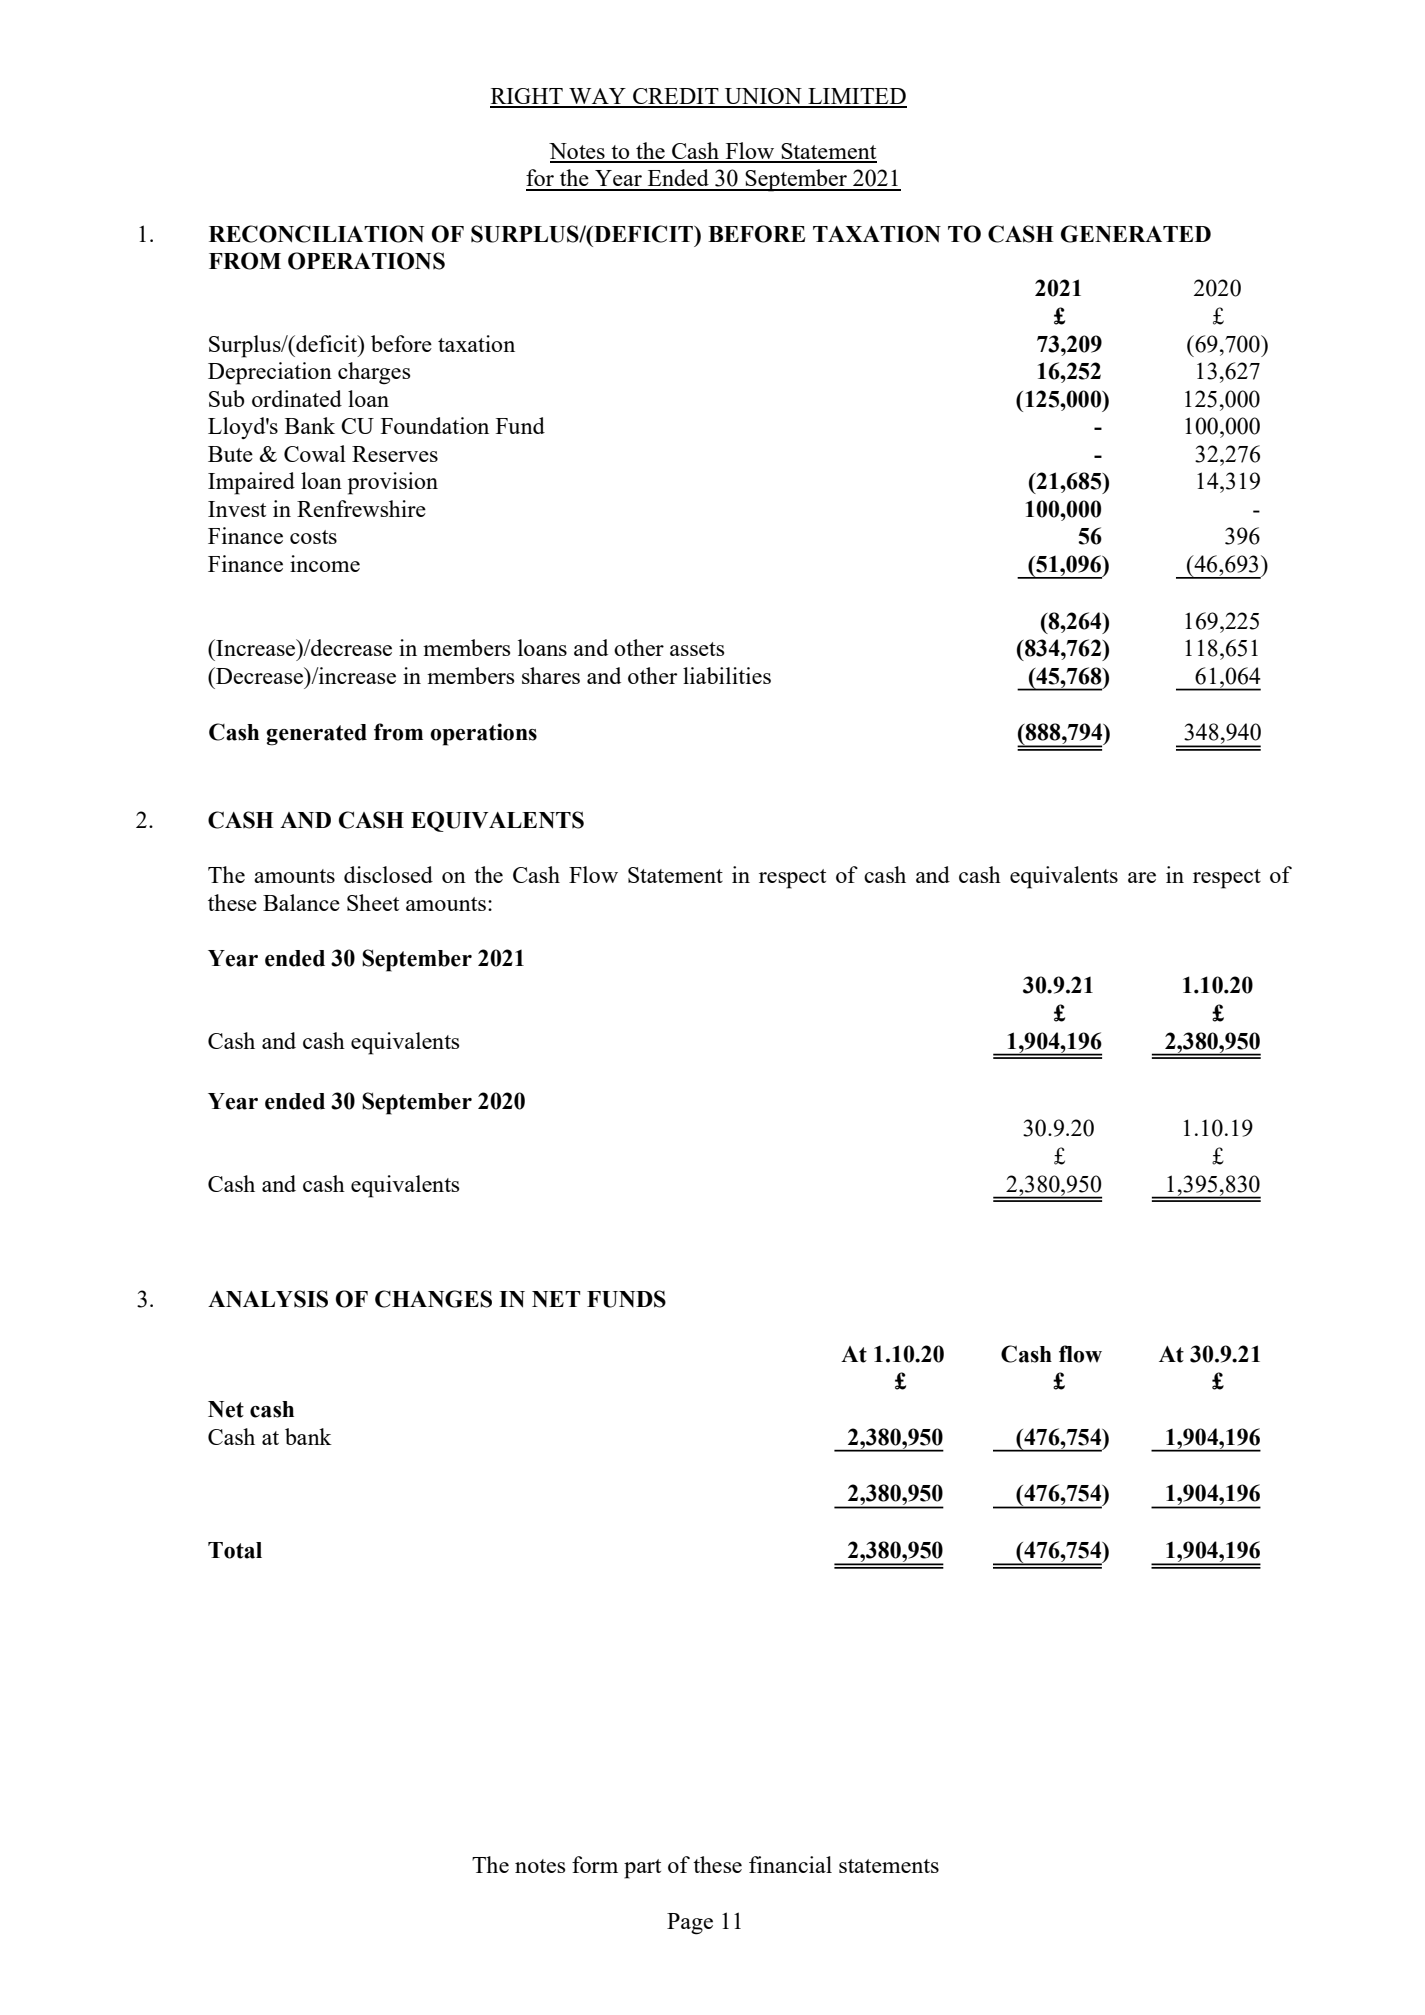 The height and width of the image is (2015, 1425). What do you see at coordinates (235, 1550) in the image?
I see `Total` at bounding box center [235, 1550].
